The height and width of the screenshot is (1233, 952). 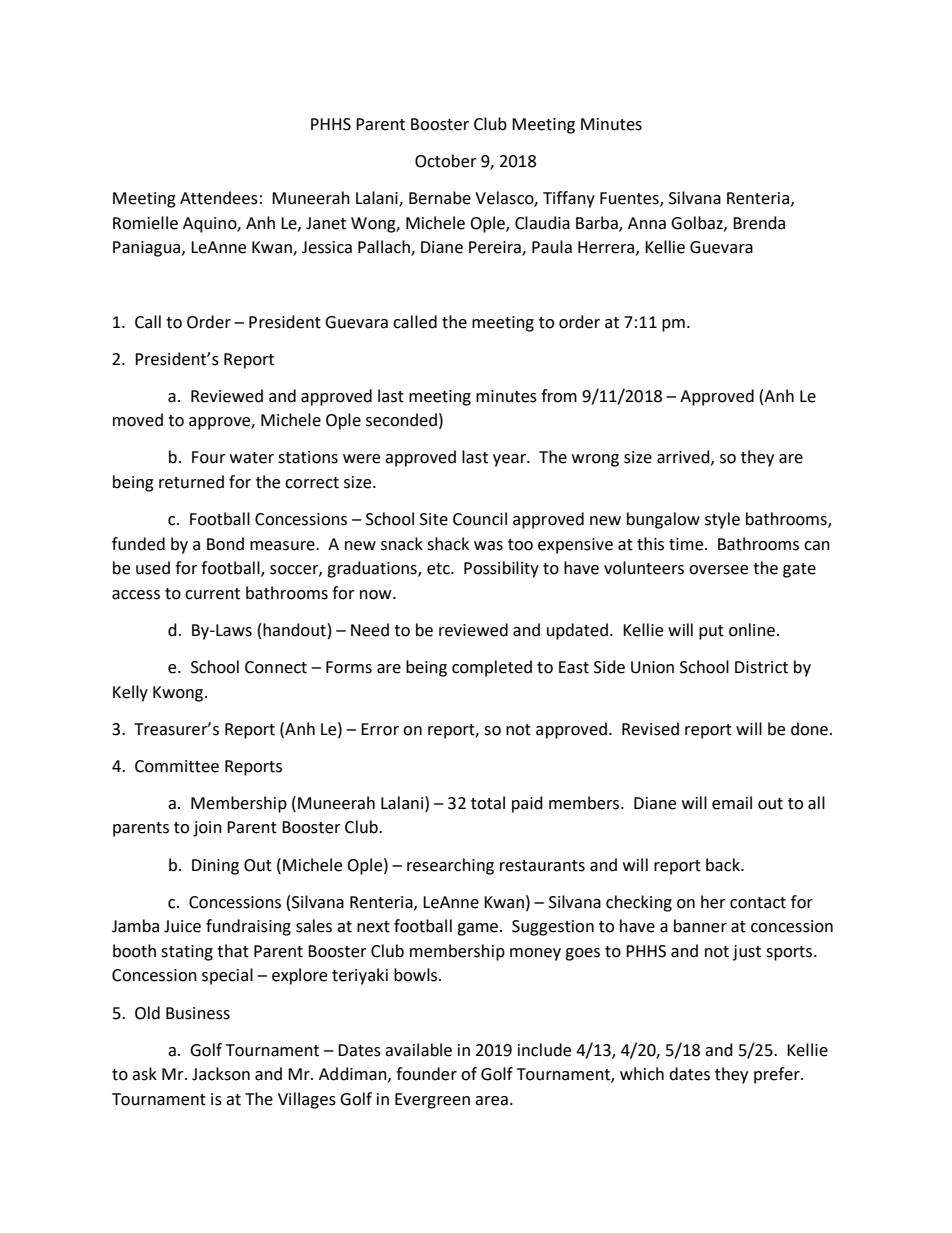 I want to click on wrong, so click(x=595, y=460).
